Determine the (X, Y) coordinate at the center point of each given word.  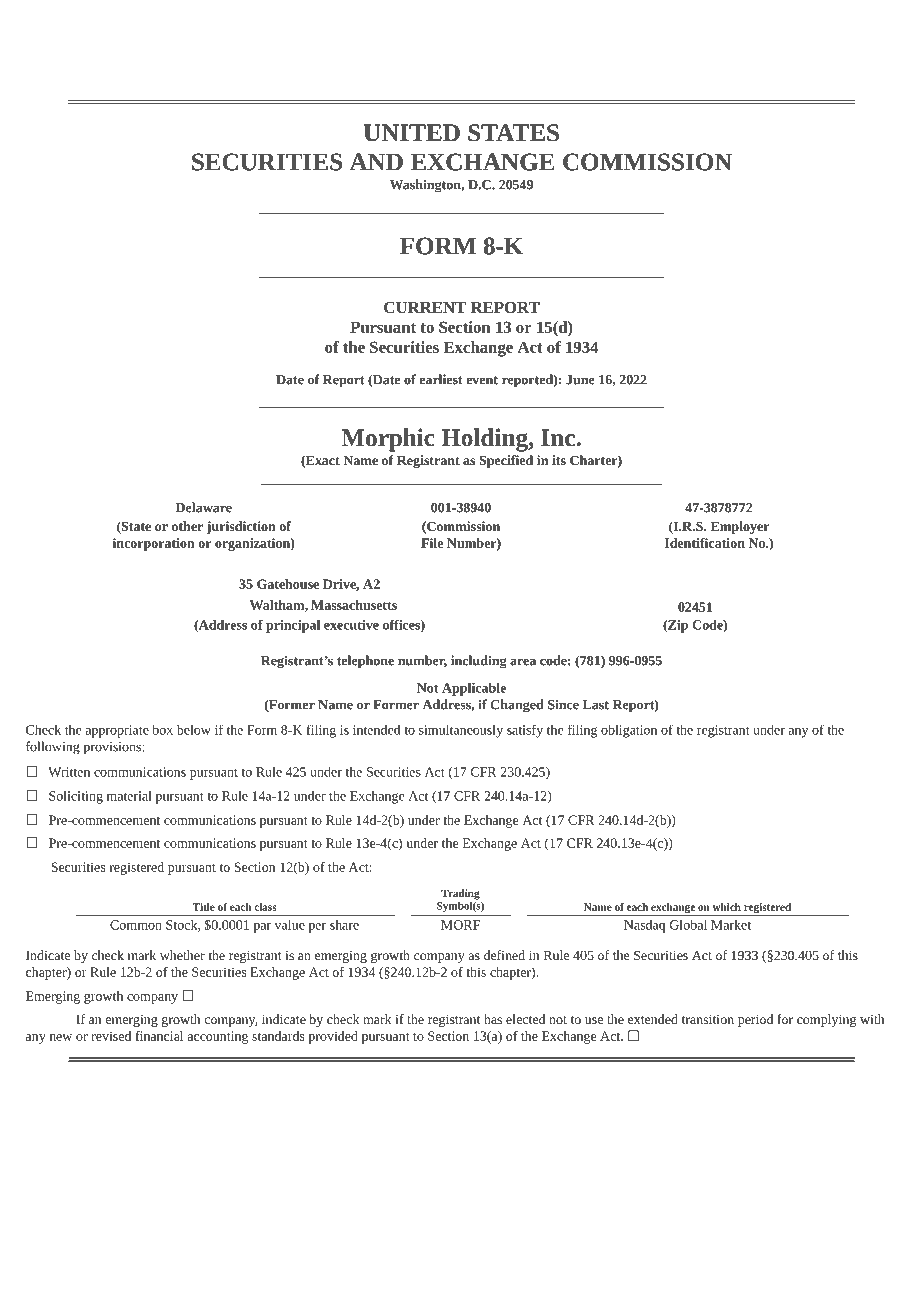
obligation (629, 731)
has (493, 1019)
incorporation (154, 544)
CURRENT (425, 307)
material (129, 795)
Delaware (204, 507)
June (580, 380)
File (432, 543)
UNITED (412, 133)
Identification (705, 543)
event (482, 380)
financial (159, 1036)
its (559, 460)
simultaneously (461, 731)
